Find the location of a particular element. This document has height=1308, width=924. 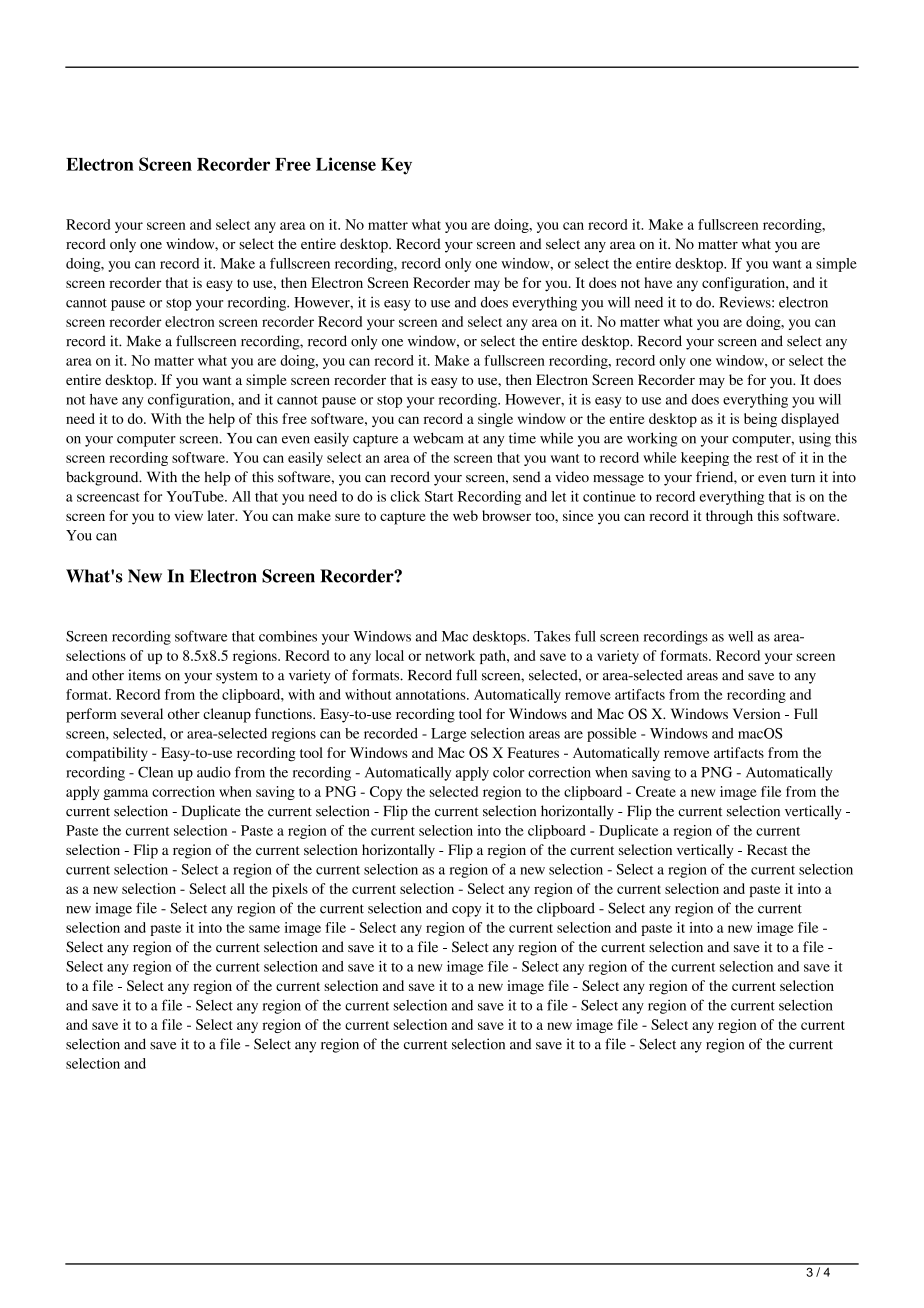

through is located at coordinates (729, 517).
